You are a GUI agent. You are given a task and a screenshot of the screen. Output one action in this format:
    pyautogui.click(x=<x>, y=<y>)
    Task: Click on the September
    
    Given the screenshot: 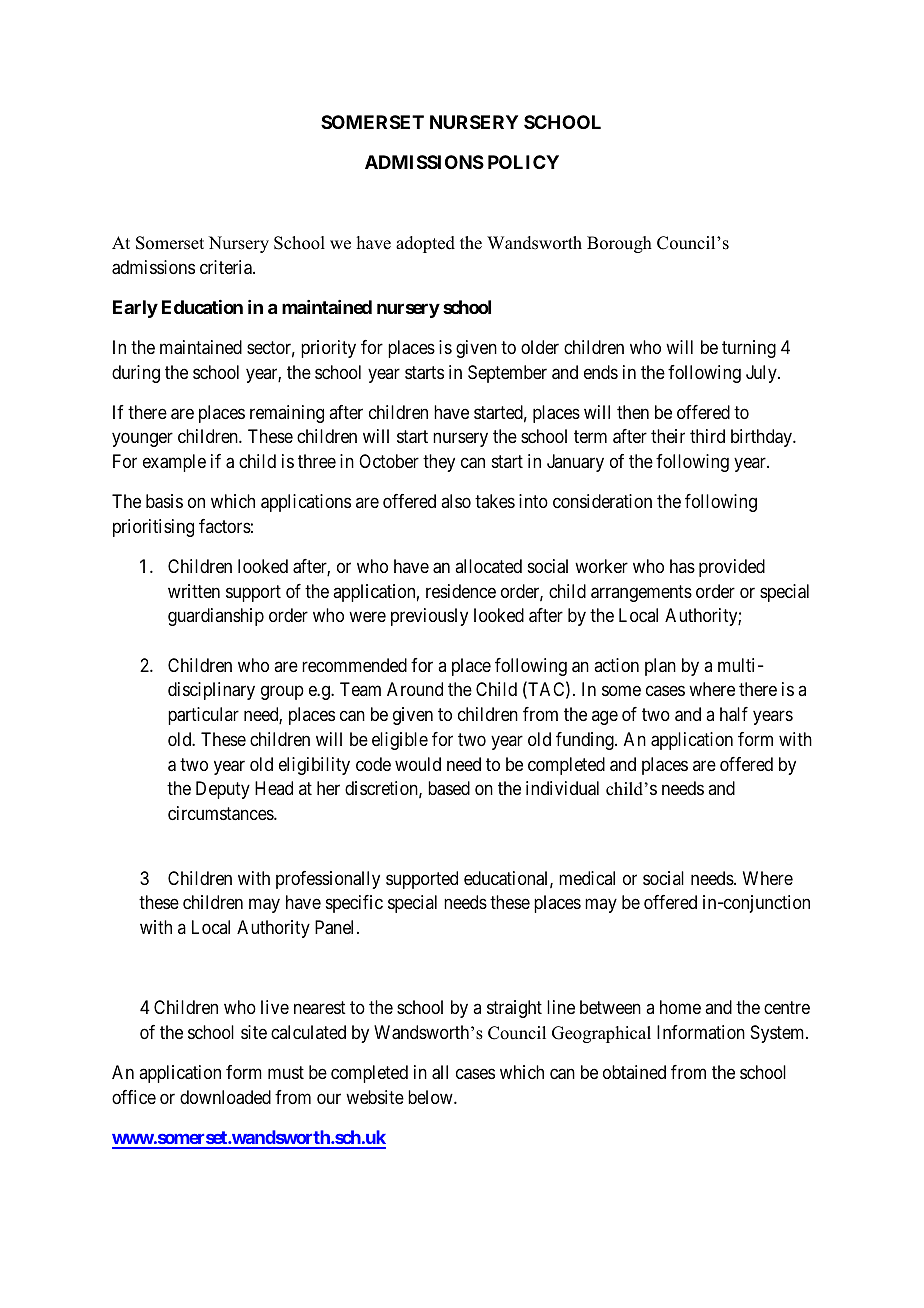 What is the action you would take?
    pyautogui.click(x=507, y=374)
